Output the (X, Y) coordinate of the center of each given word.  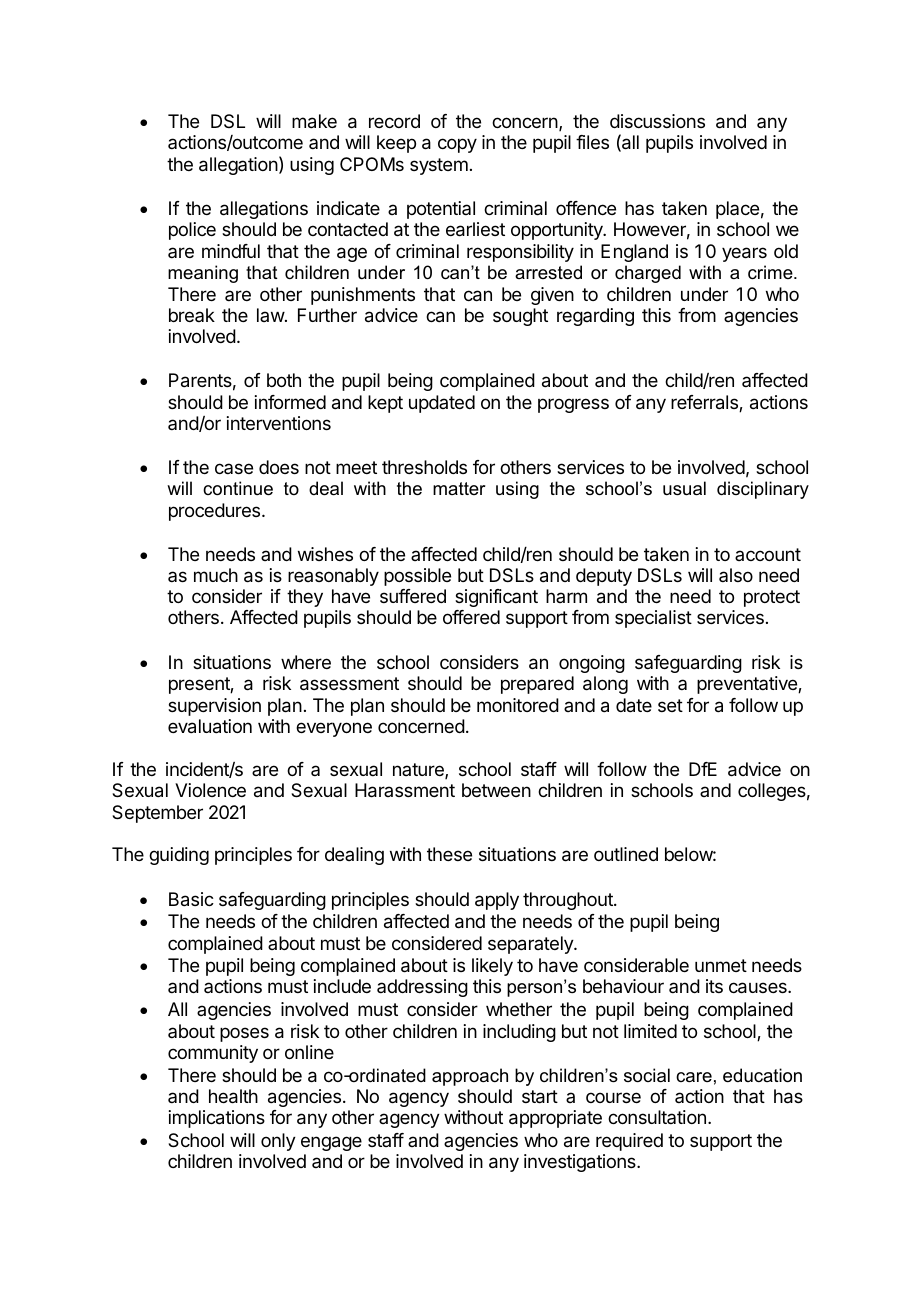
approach (470, 1077)
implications (217, 1119)
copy (457, 145)
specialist (653, 619)
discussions (657, 121)
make (314, 121)
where (306, 662)
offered (471, 617)
